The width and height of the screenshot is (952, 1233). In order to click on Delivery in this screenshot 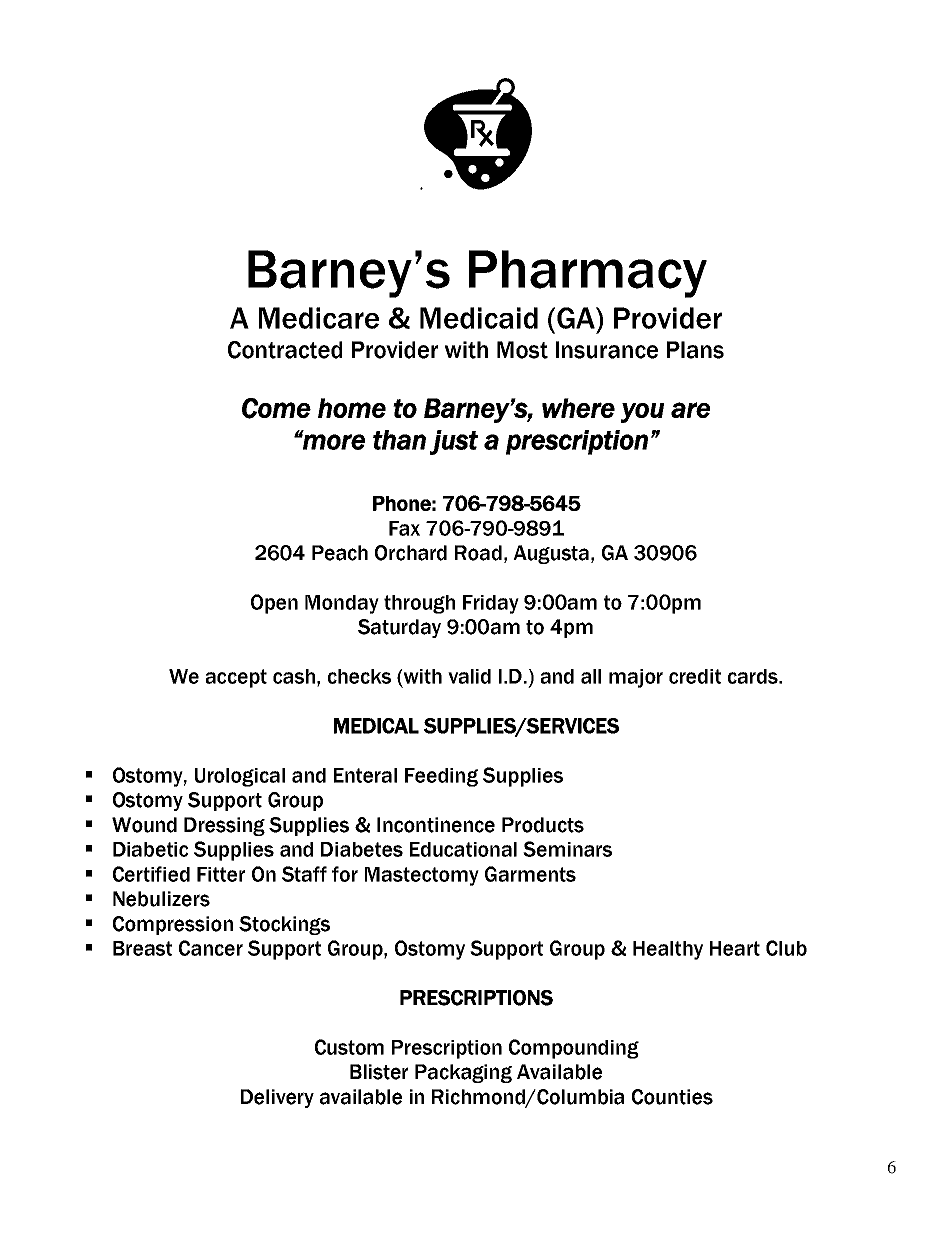, I will do `click(277, 1098)`.
